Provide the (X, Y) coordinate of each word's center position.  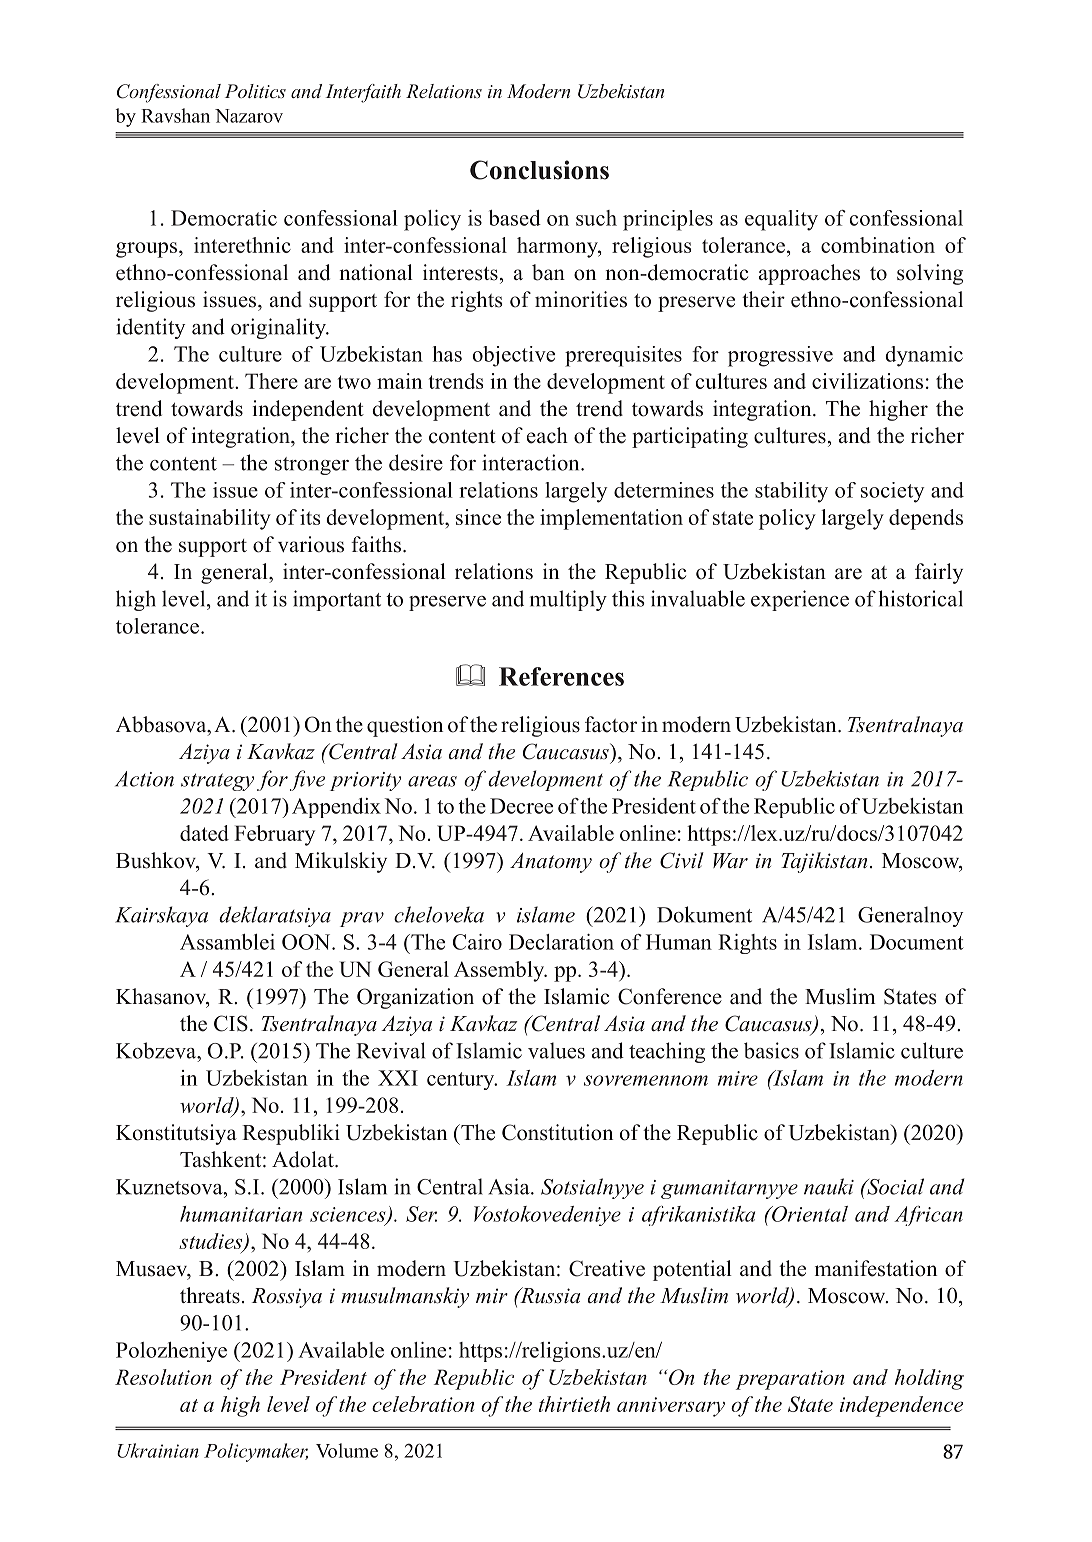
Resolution (163, 1377)
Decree (521, 806)
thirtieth (574, 1404)
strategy (217, 782)
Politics (255, 91)
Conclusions (539, 170)
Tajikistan (824, 862)
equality (781, 220)
